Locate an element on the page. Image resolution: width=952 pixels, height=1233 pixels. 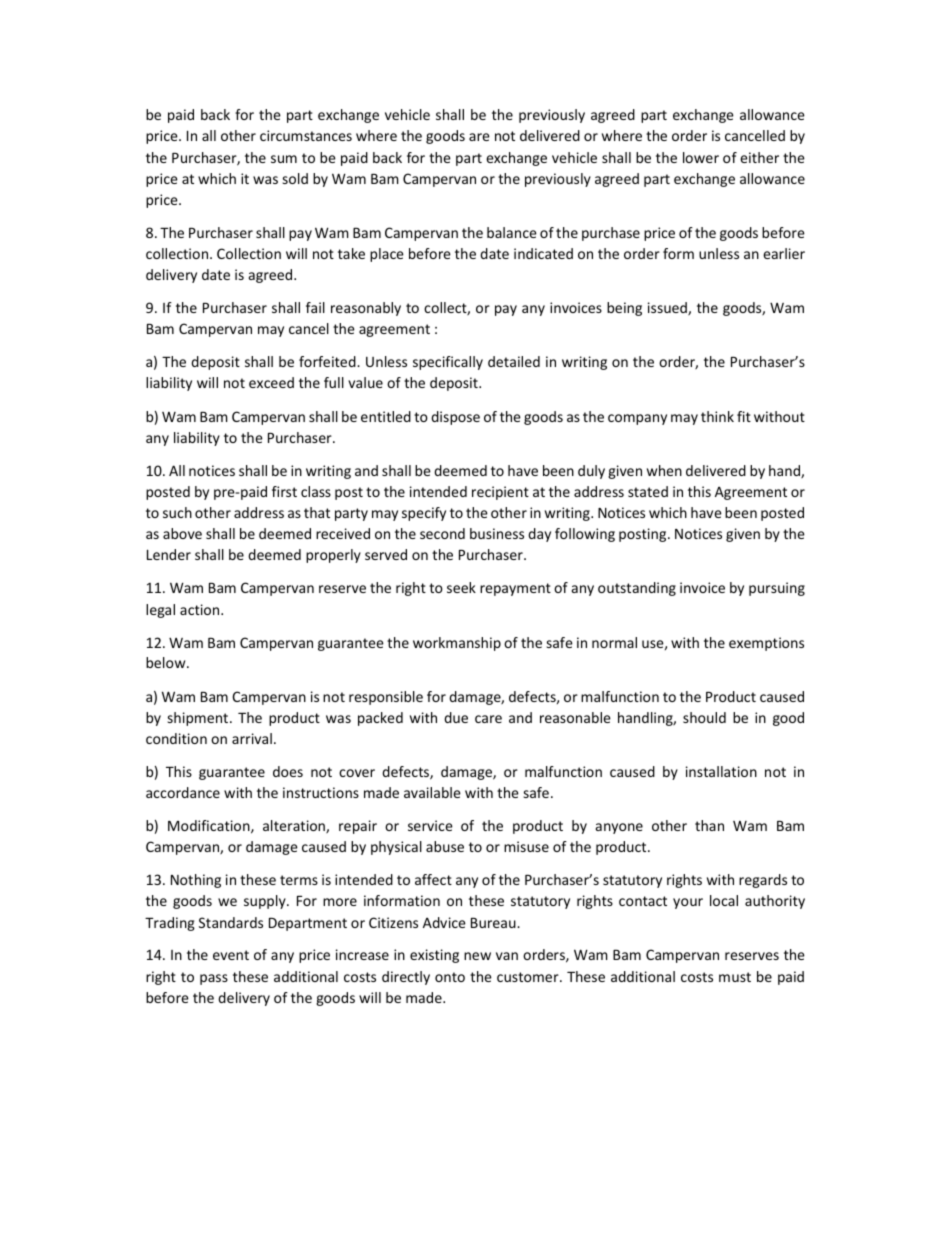
new is located at coordinates (477, 956).
